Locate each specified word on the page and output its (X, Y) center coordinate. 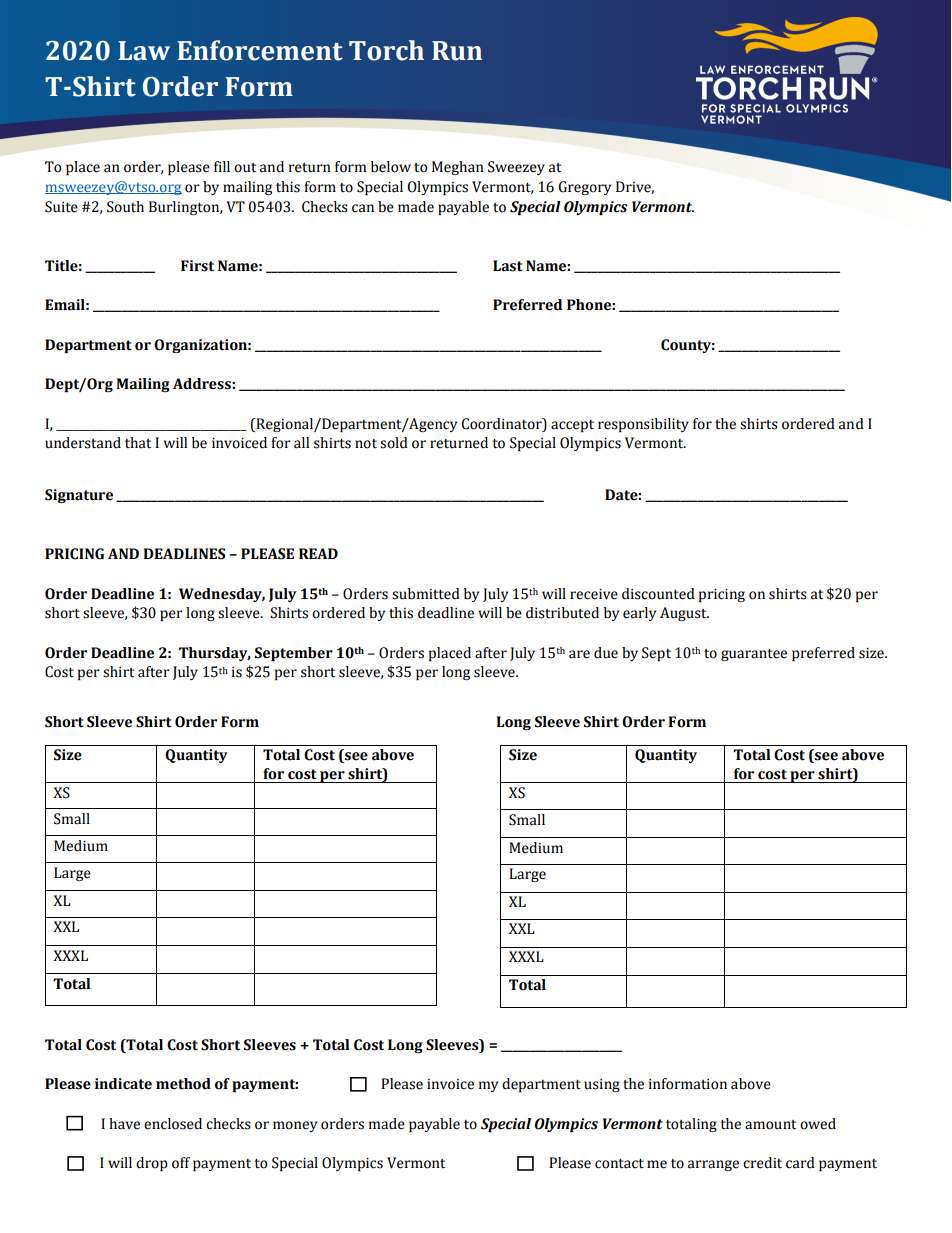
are (579, 654)
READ (318, 553)
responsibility (643, 425)
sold (394, 443)
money (295, 1126)
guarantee (754, 655)
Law (144, 51)
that (138, 443)
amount (770, 1125)
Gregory (584, 188)
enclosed (173, 1124)
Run (457, 51)
